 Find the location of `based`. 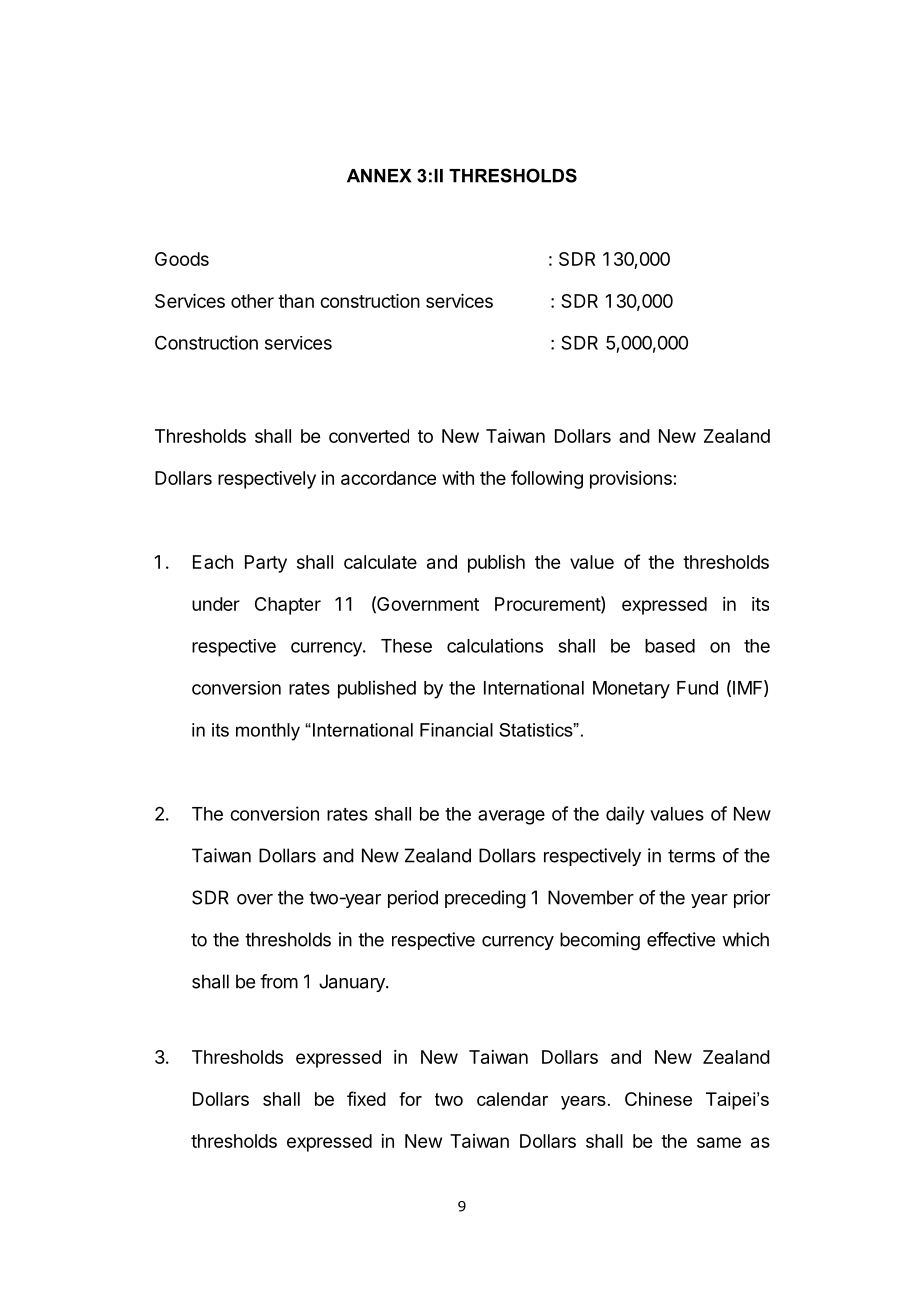

based is located at coordinates (670, 646).
